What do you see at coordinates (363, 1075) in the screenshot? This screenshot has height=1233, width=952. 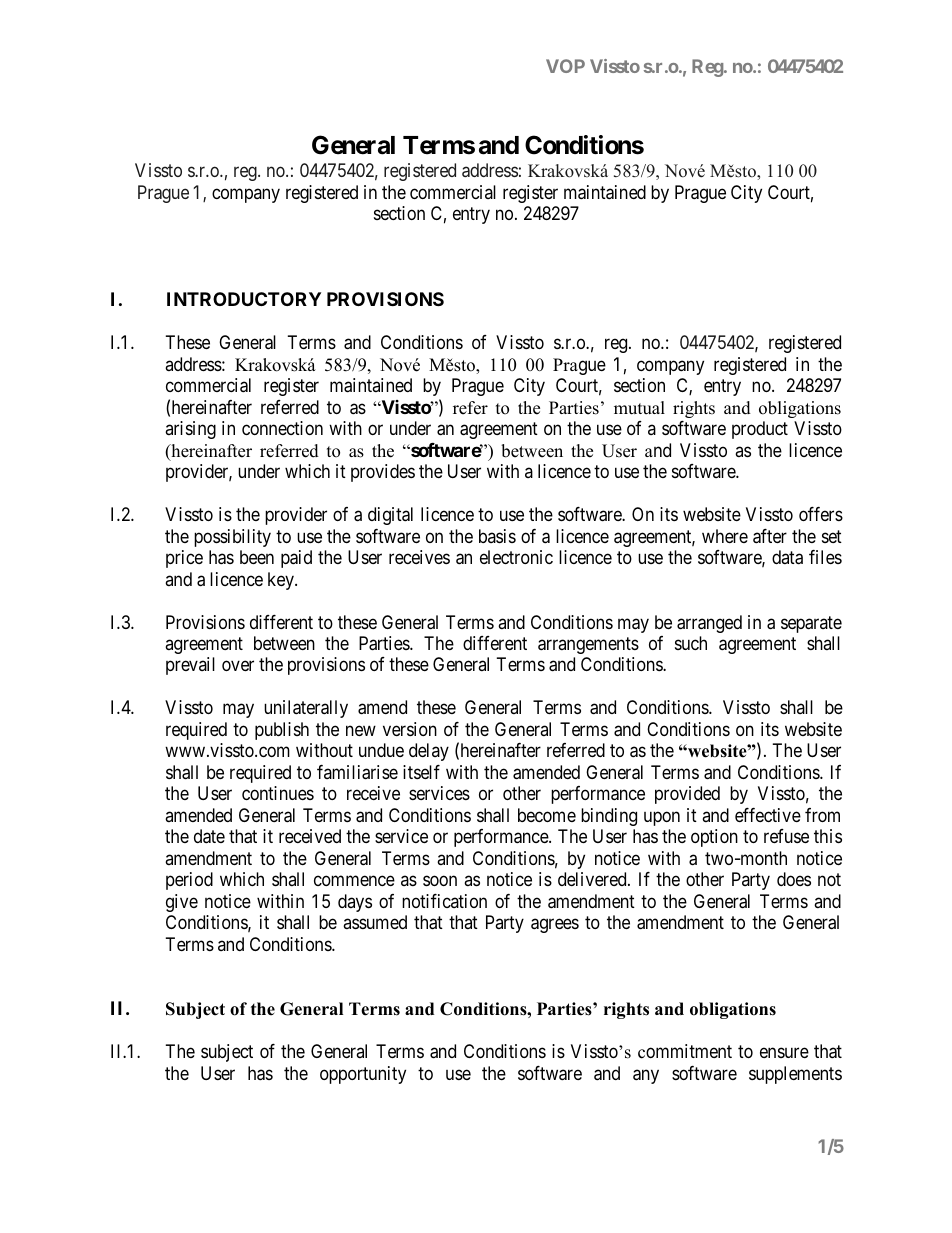 I see `opportunity` at bounding box center [363, 1075].
